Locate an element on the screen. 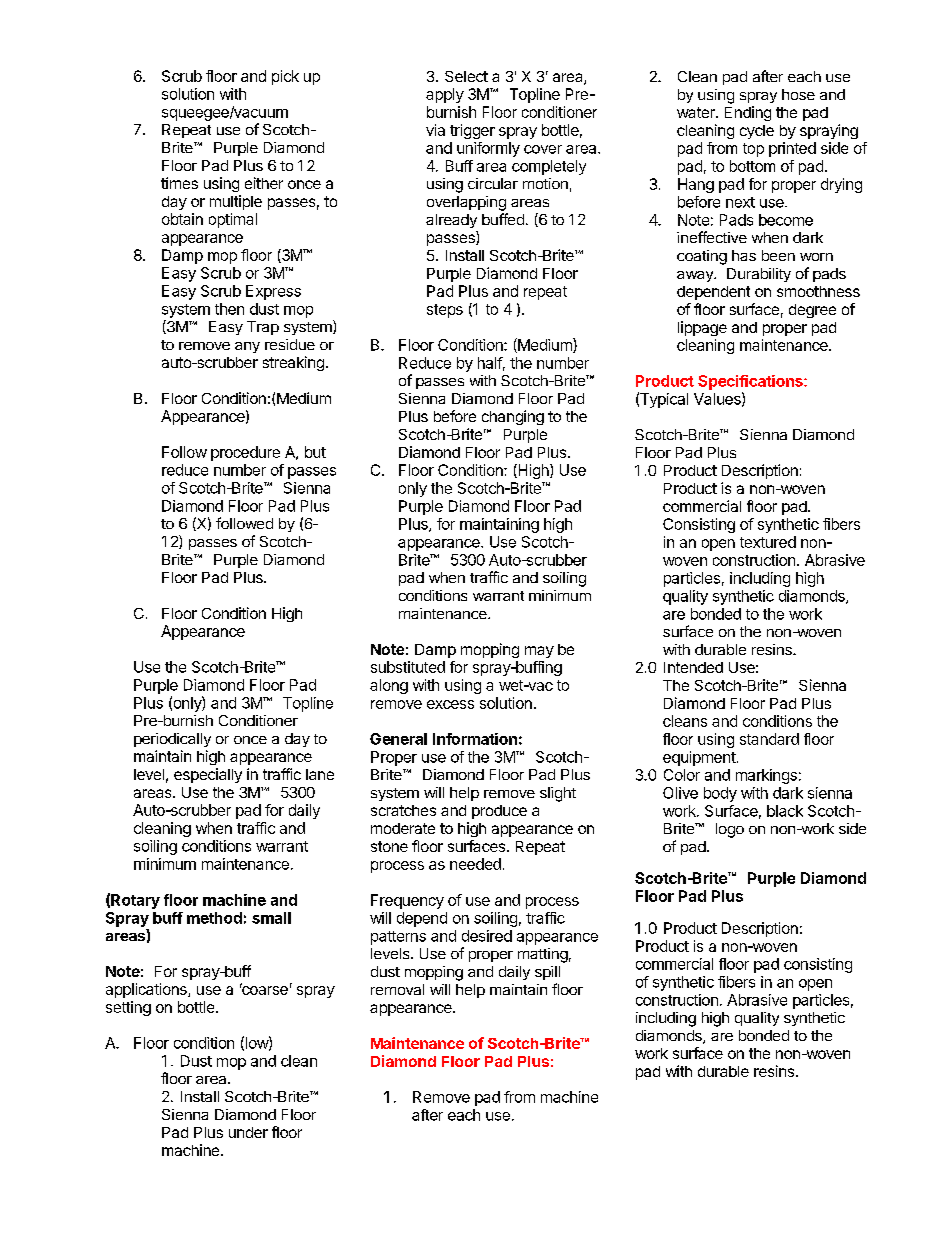  removal is located at coordinates (397, 989).
